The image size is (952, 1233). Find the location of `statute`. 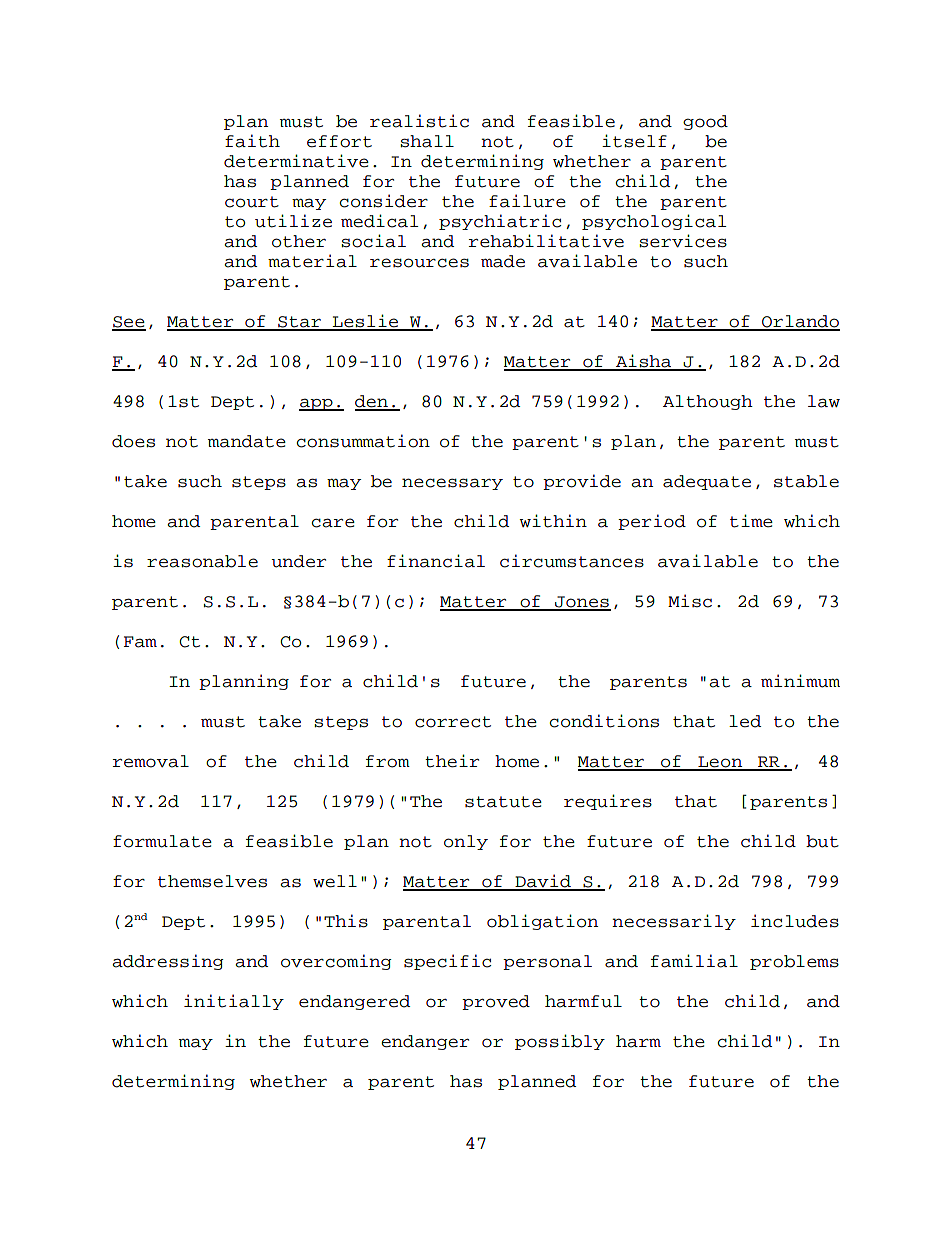

statute is located at coordinates (503, 802).
